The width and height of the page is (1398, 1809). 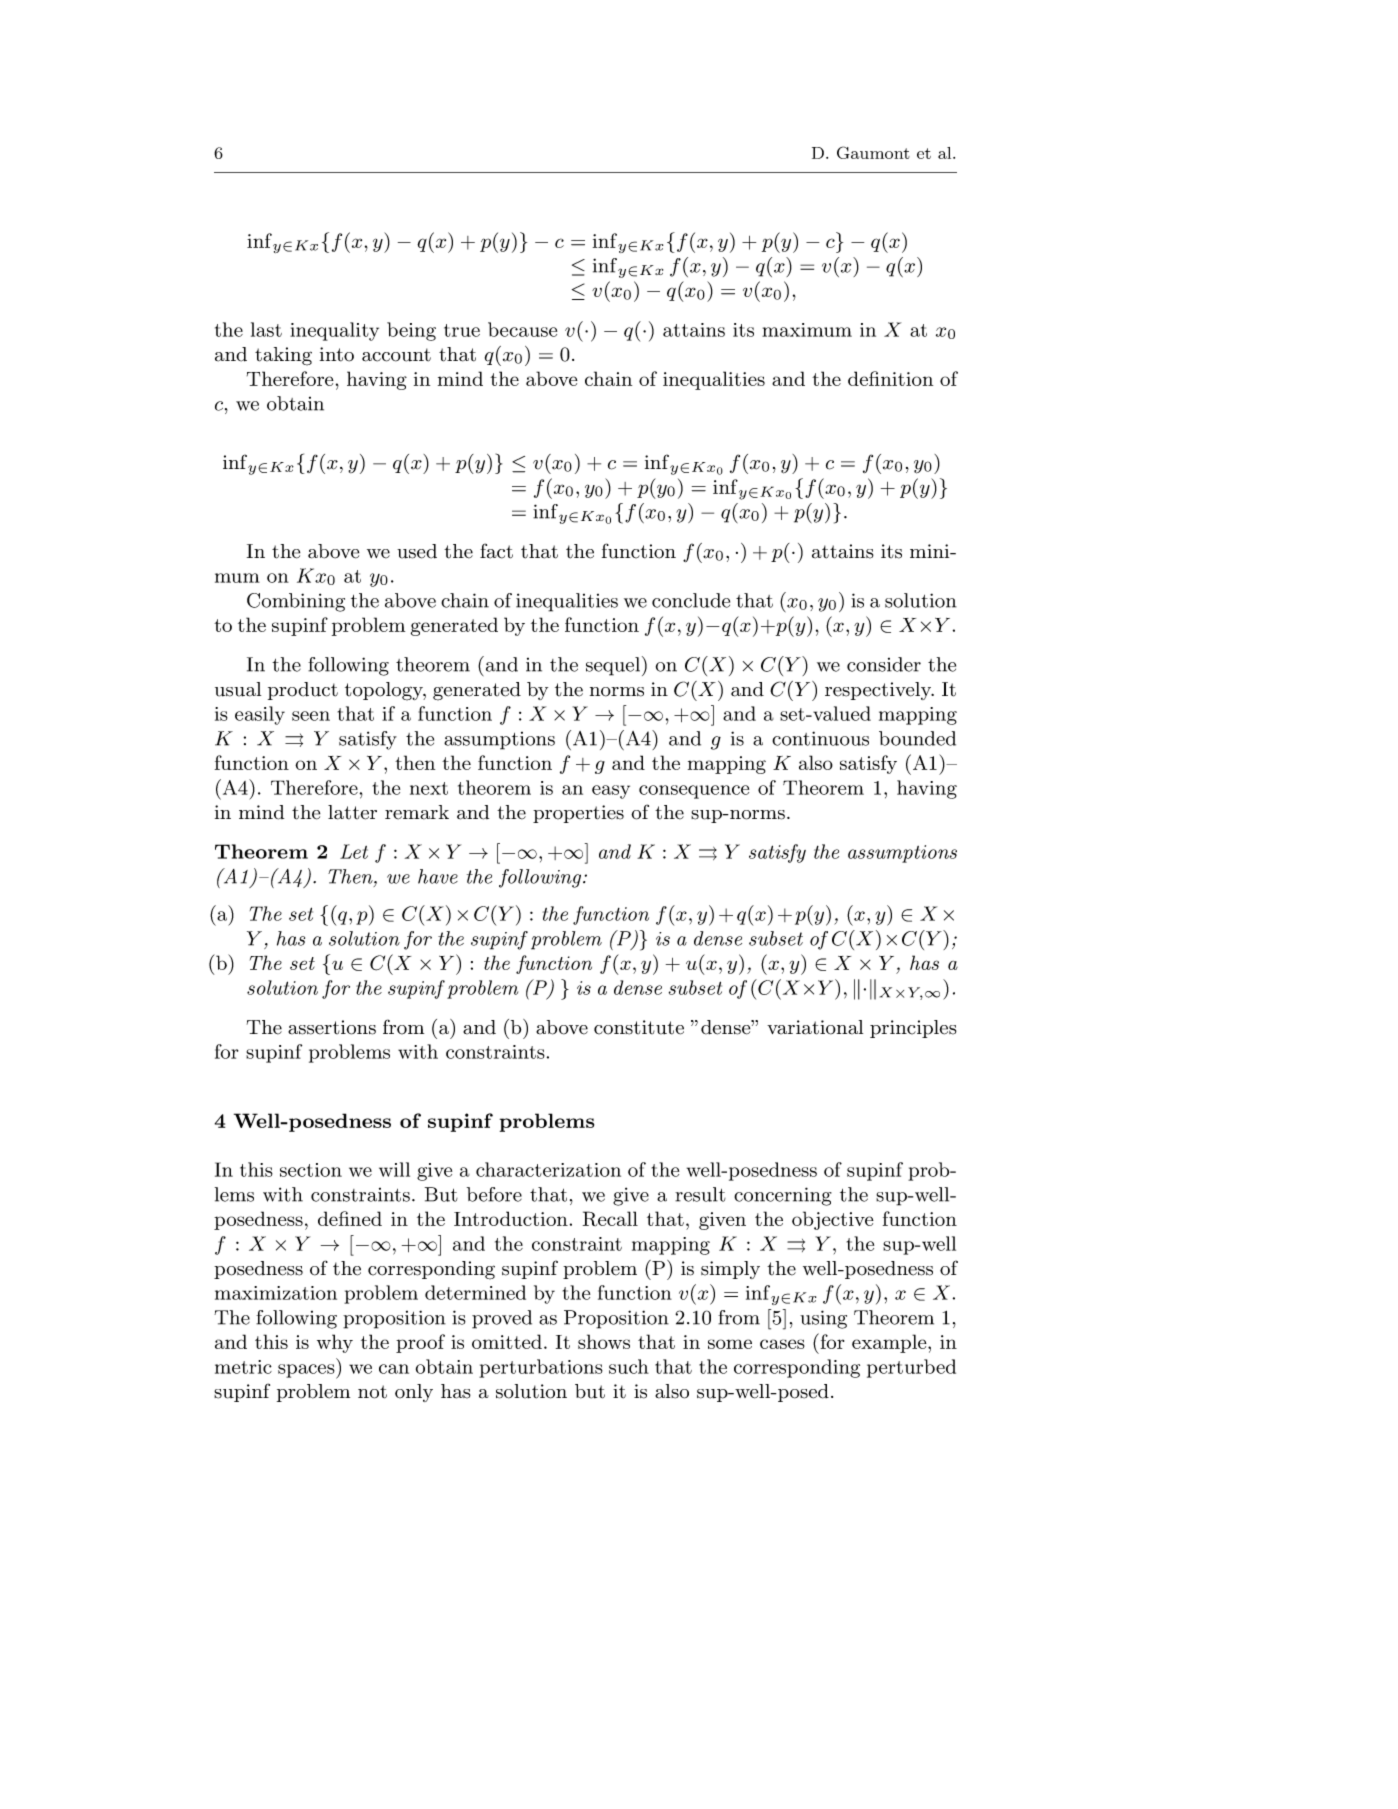 What do you see at coordinates (879, 691) in the page?
I see `respectively` at bounding box center [879, 691].
